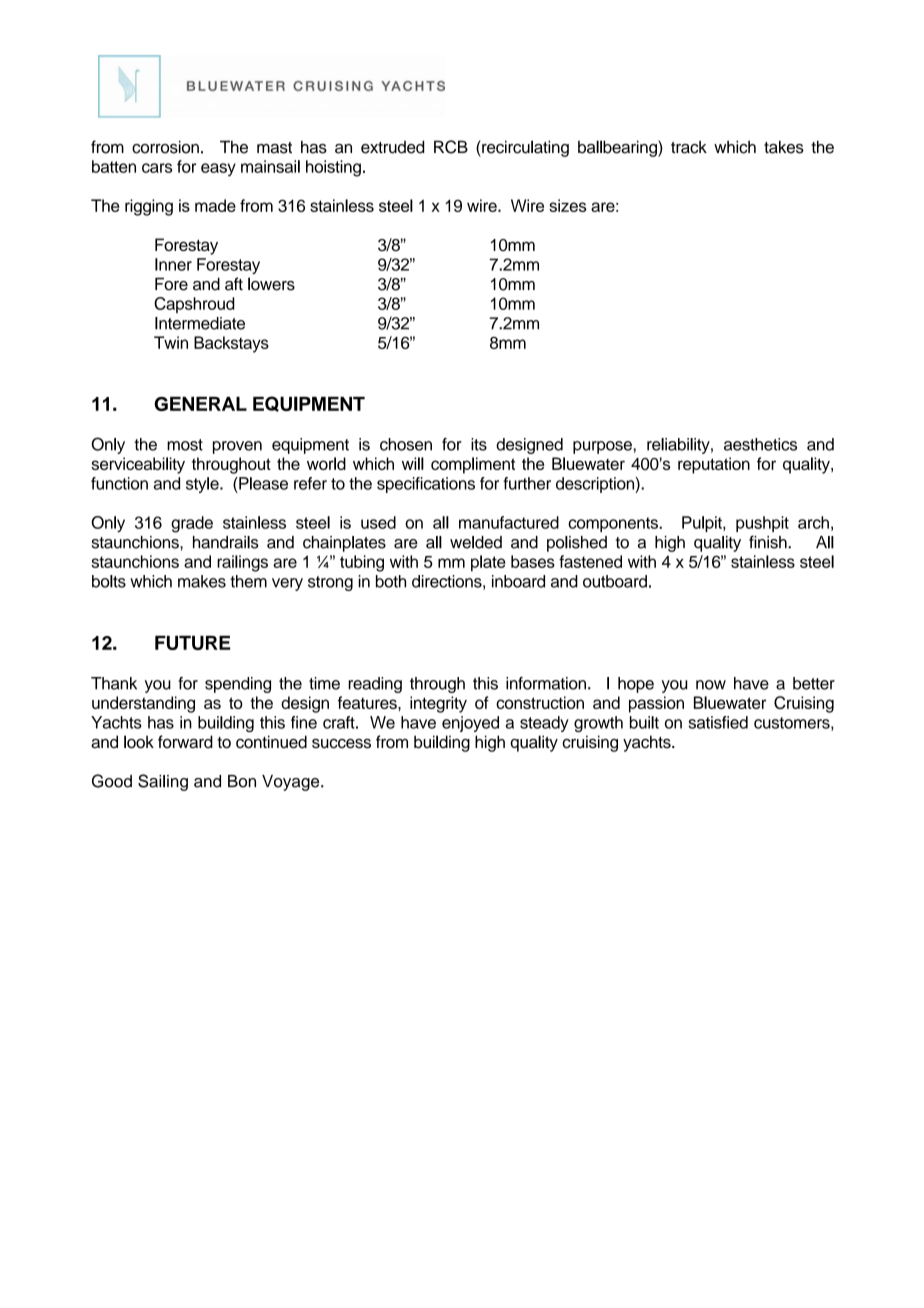 Image resolution: width=924 pixels, height=1308 pixels. What do you see at coordinates (689, 147) in the document?
I see `track` at bounding box center [689, 147].
